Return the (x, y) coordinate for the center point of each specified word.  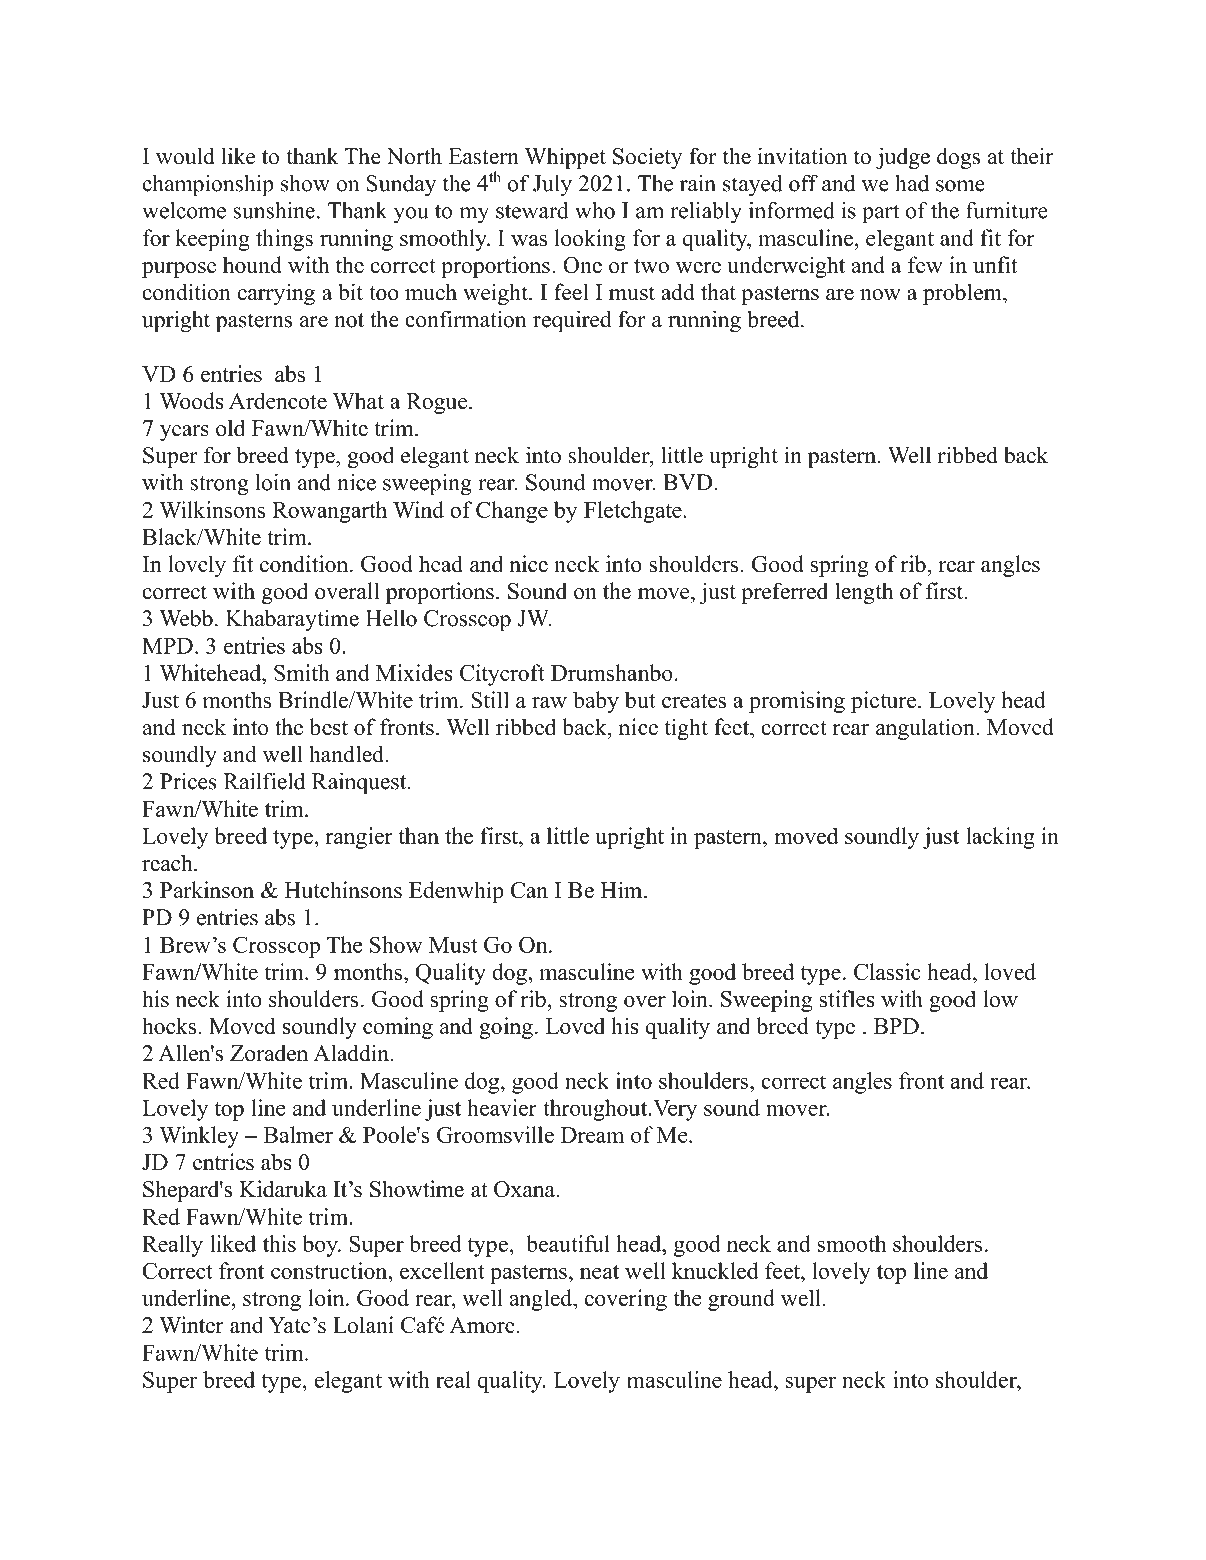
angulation (926, 729)
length (864, 593)
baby (596, 702)
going (506, 1028)
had (912, 183)
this (279, 1243)
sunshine (274, 210)
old (230, 428)
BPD (896, 1026)
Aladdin (351, 1053)
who (595, 210)
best (328, 727)
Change (512, 512)
